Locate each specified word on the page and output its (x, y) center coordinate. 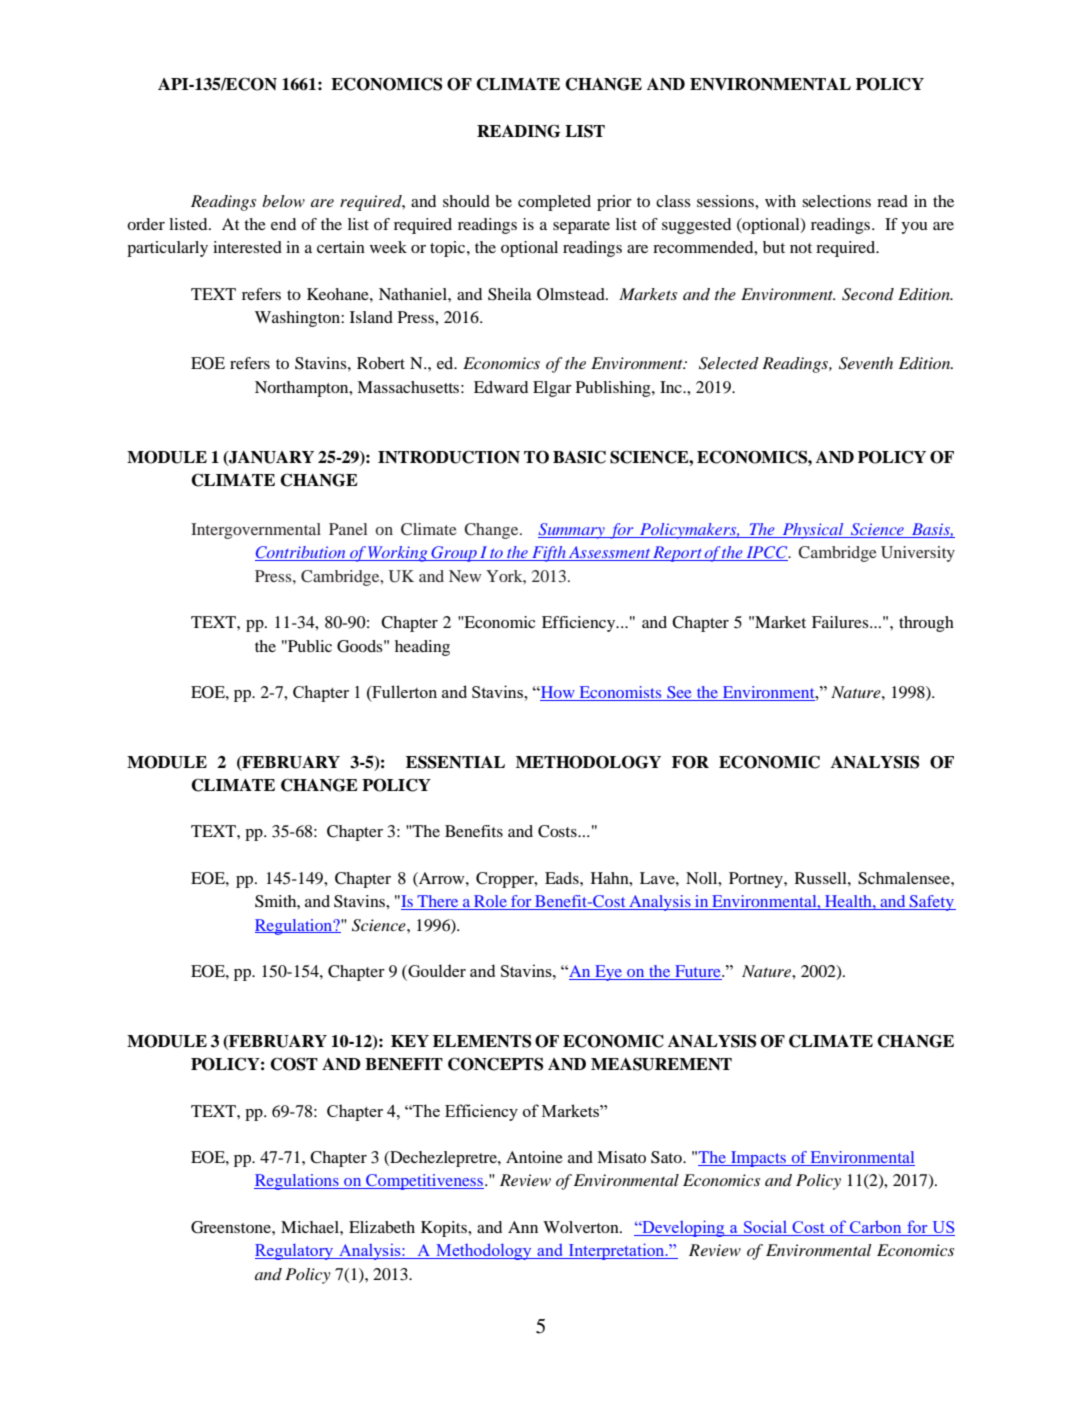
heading (422, 648)
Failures (841, 622)
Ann (523, 1227)
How (558, 693)
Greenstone (232, 1227)
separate (581, 227)
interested (247, 247)
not (801, 248)
